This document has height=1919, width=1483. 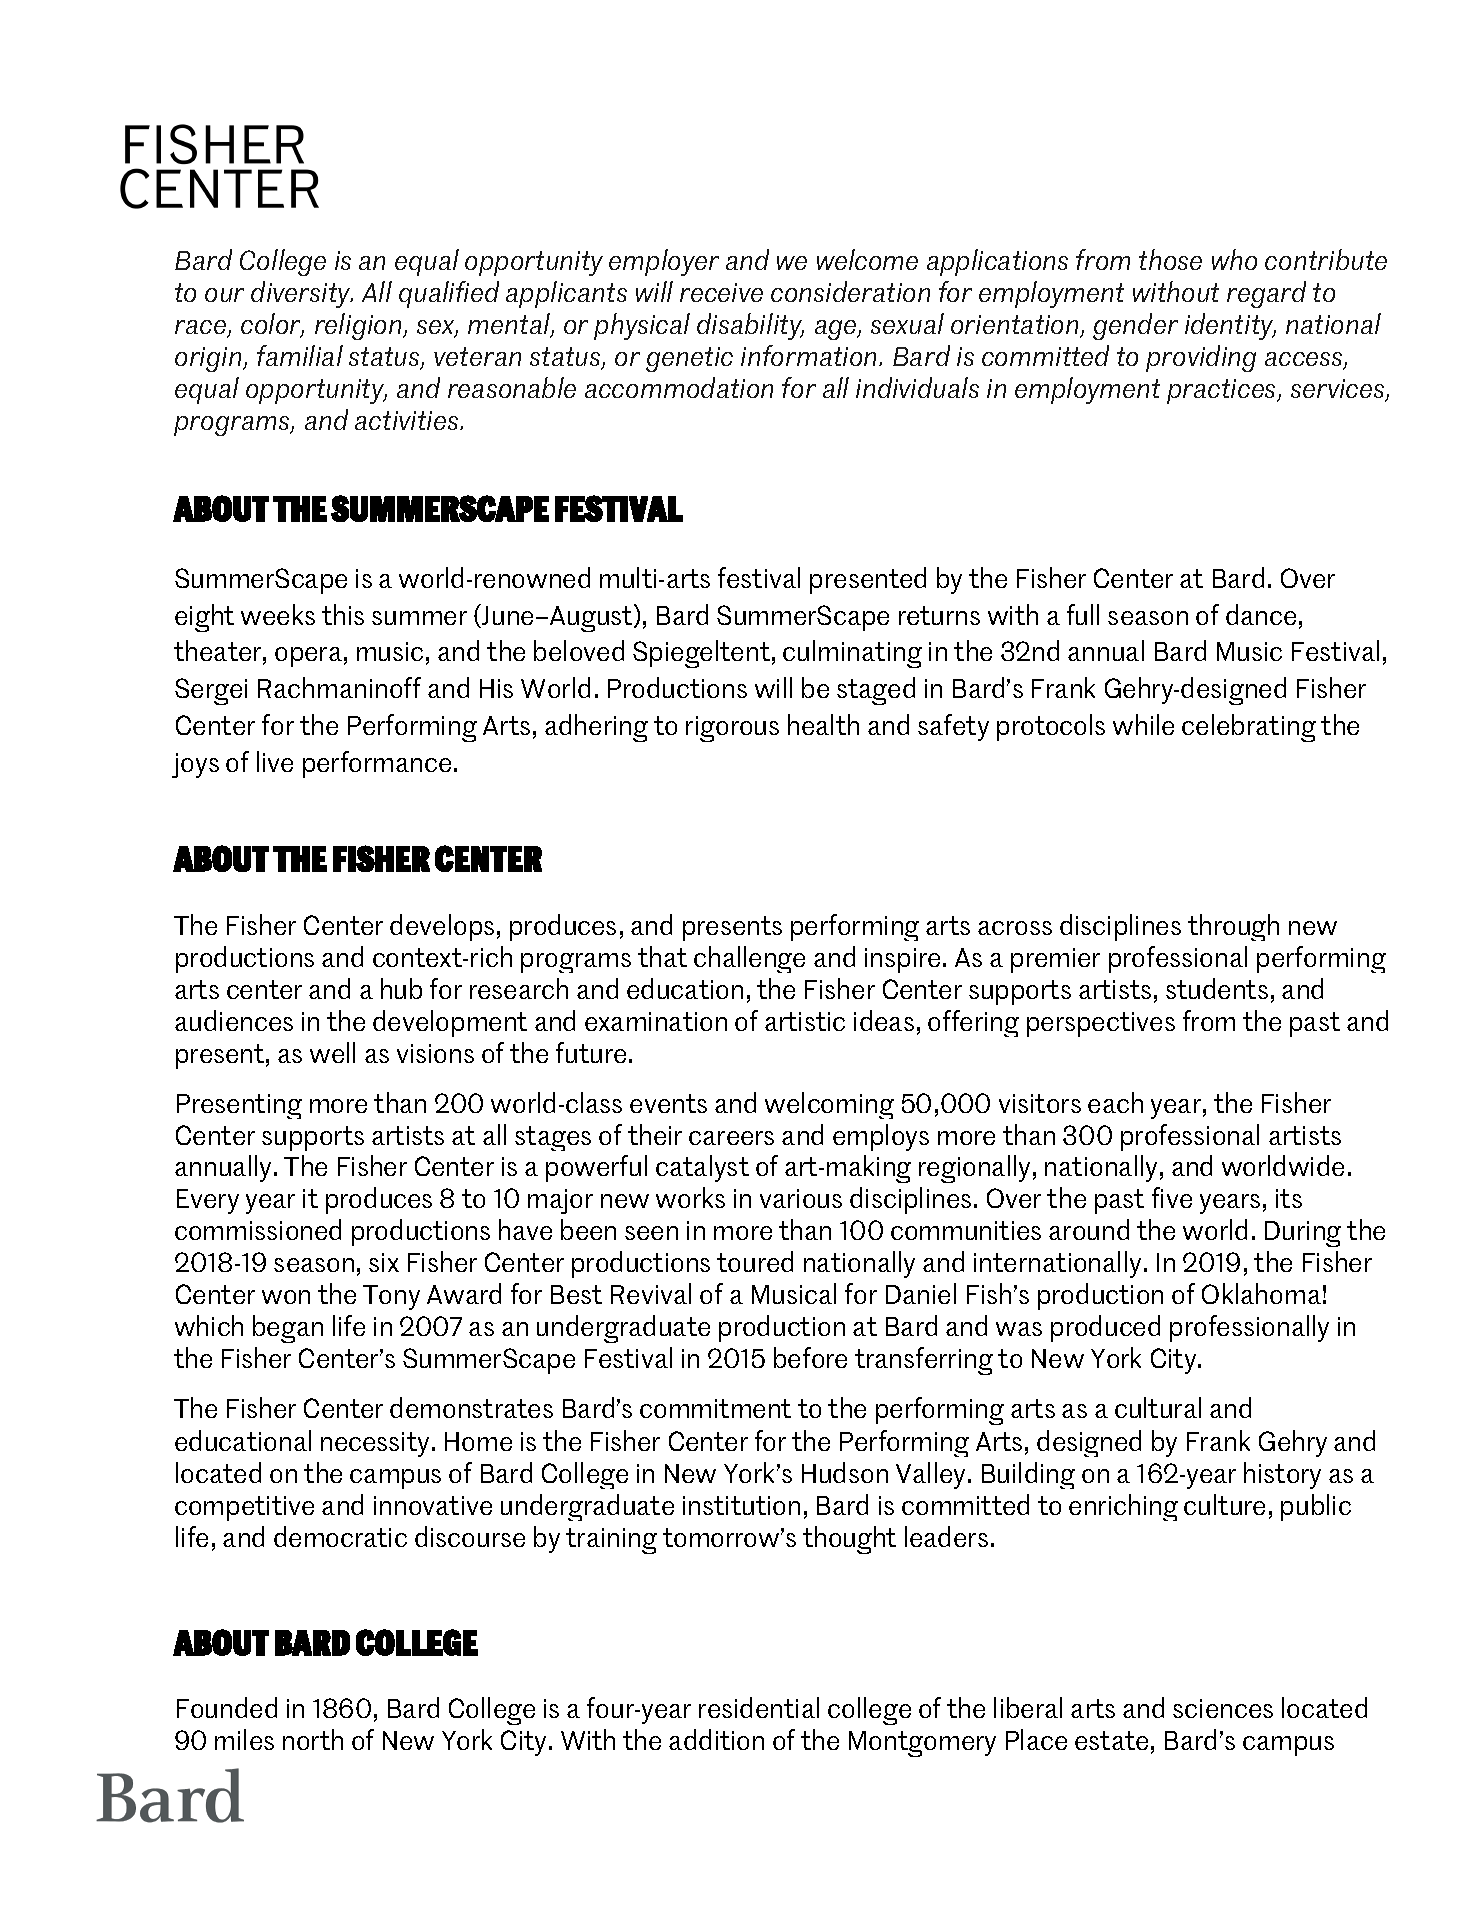 I want to click on this, so click(x=343, y=614).
